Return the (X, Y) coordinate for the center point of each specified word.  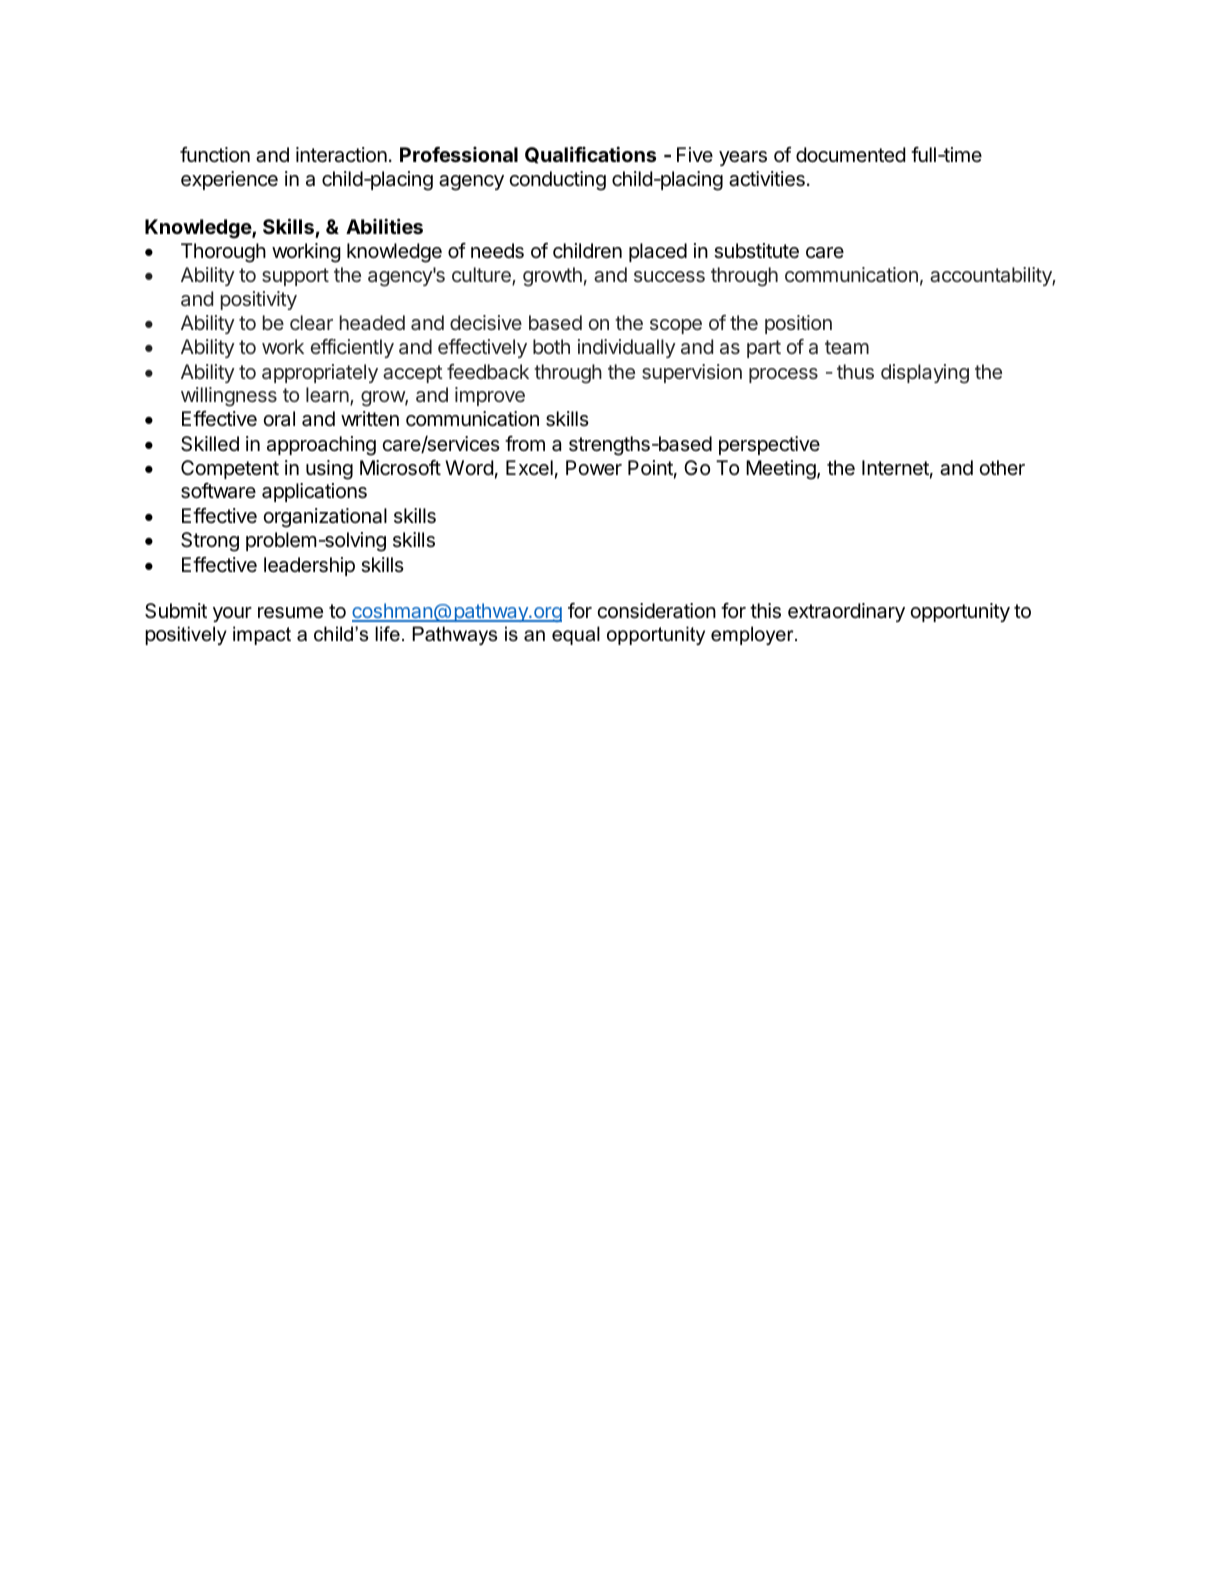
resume (290, 613)
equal (576, 635)
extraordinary (846, 612)
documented (850, 155)
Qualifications (590, 155)
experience (229, 180)
